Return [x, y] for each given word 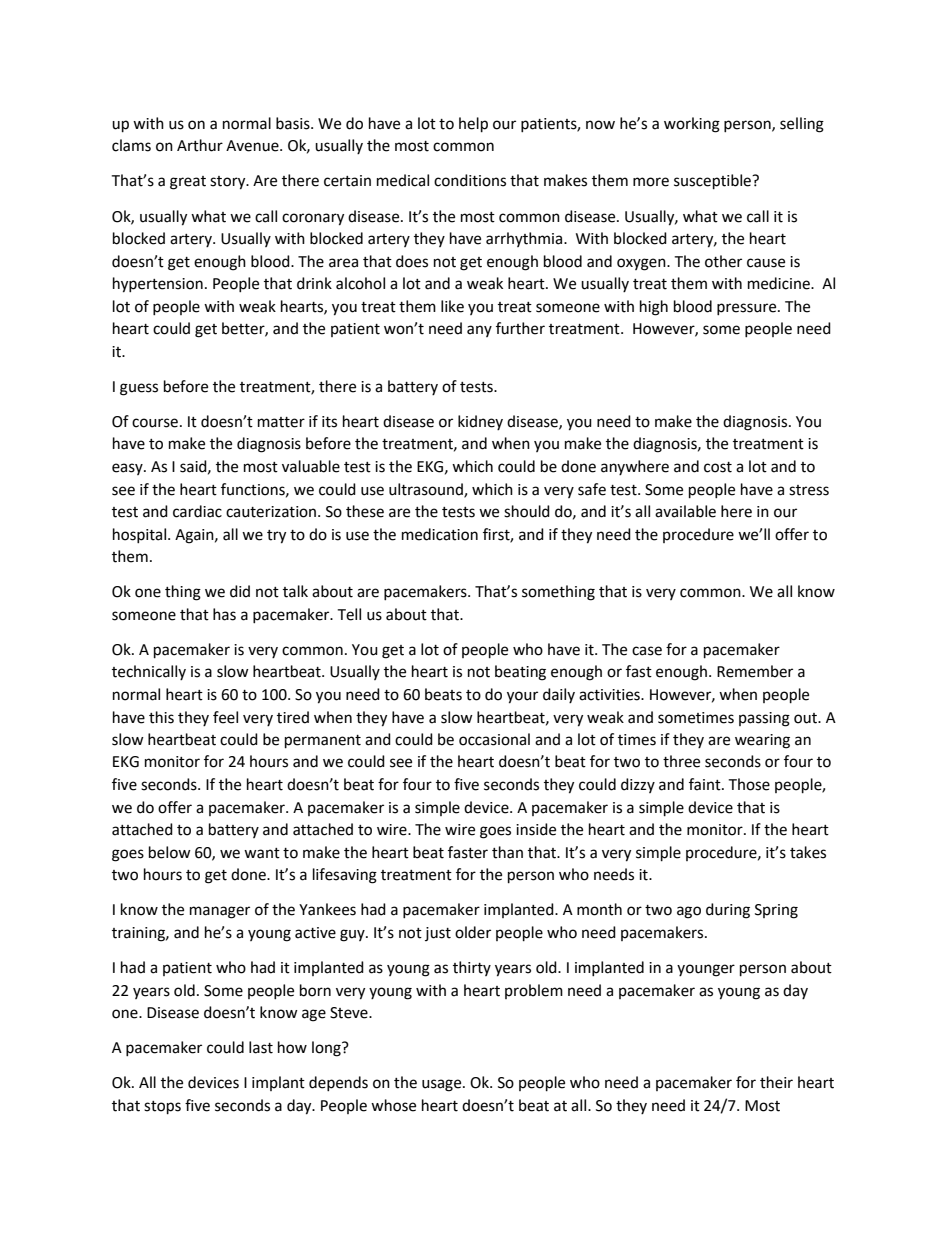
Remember [755, 671]
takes [808, 852]
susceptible [713, 182]
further [520, 328]
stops [162, 1108]
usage [443, 1085]
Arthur [200, 145]
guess [139, 389]
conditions [470, 180]
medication [440, 534]
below [170, 852]
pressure [748, 309]
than [507, 852]
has [224, 614]
